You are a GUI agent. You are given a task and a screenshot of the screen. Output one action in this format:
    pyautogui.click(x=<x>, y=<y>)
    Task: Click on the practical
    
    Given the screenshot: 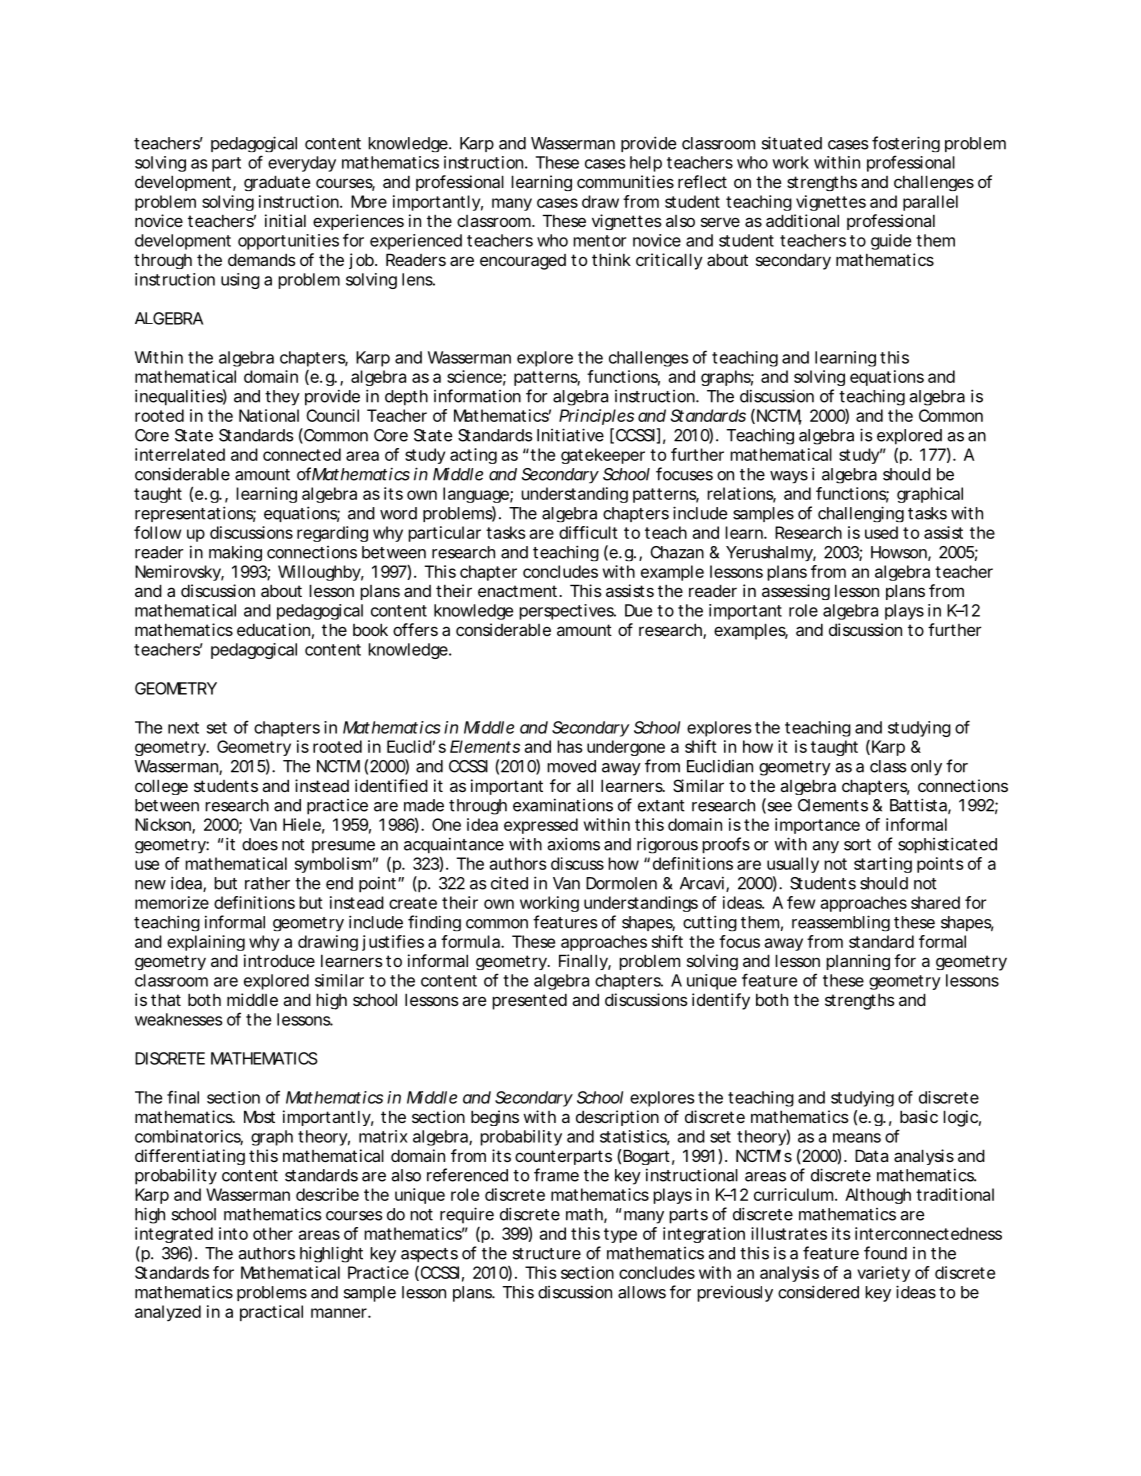 What is the action you would take?
    pyautogui.click(x=271, y=1313)
